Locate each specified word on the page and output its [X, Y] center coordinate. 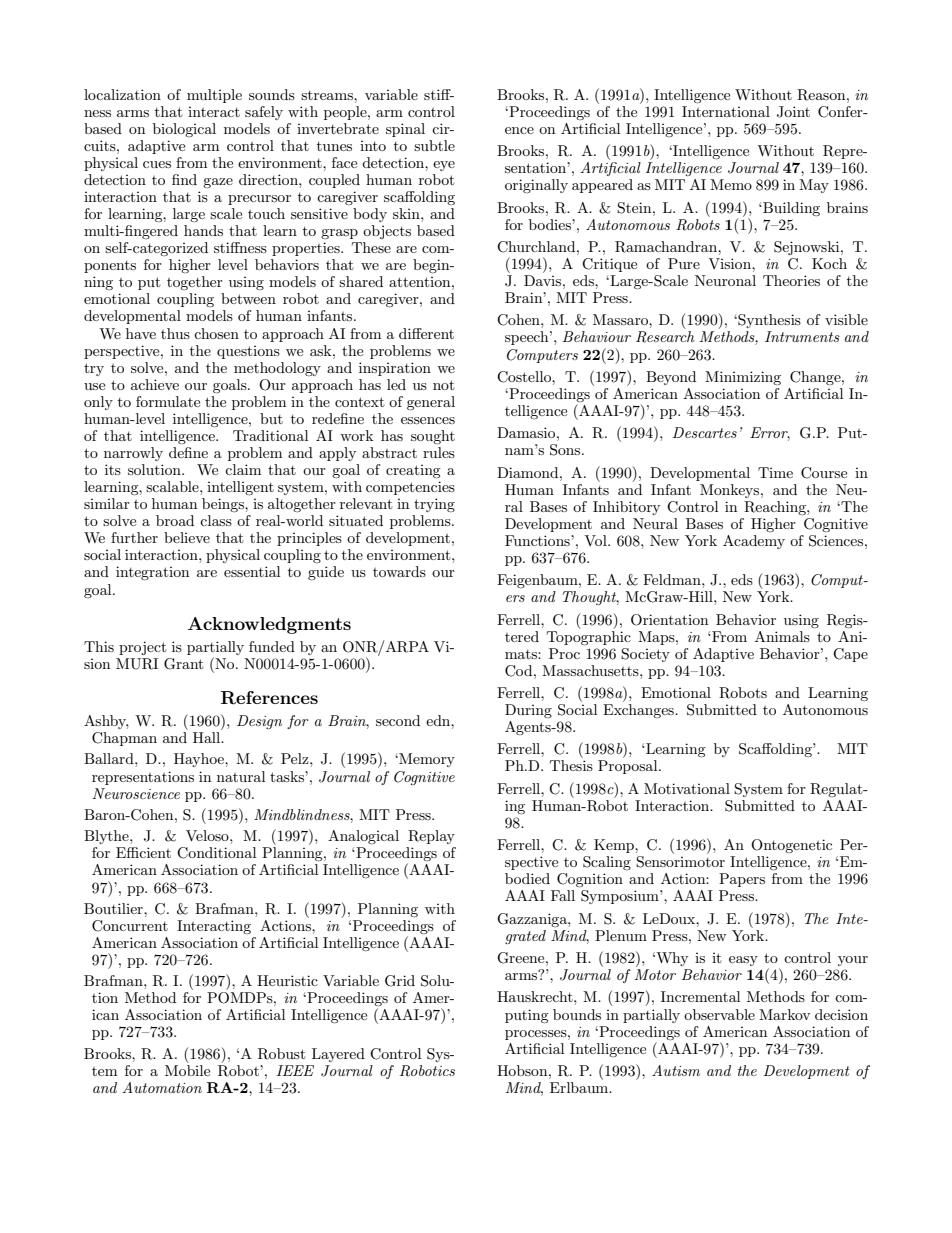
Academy [754, 542]
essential [252, 571]
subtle [434, 145]
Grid [400, 981]
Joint [793, 112]
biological [184, 130]
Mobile [187, 1070]
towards [399, 571]
